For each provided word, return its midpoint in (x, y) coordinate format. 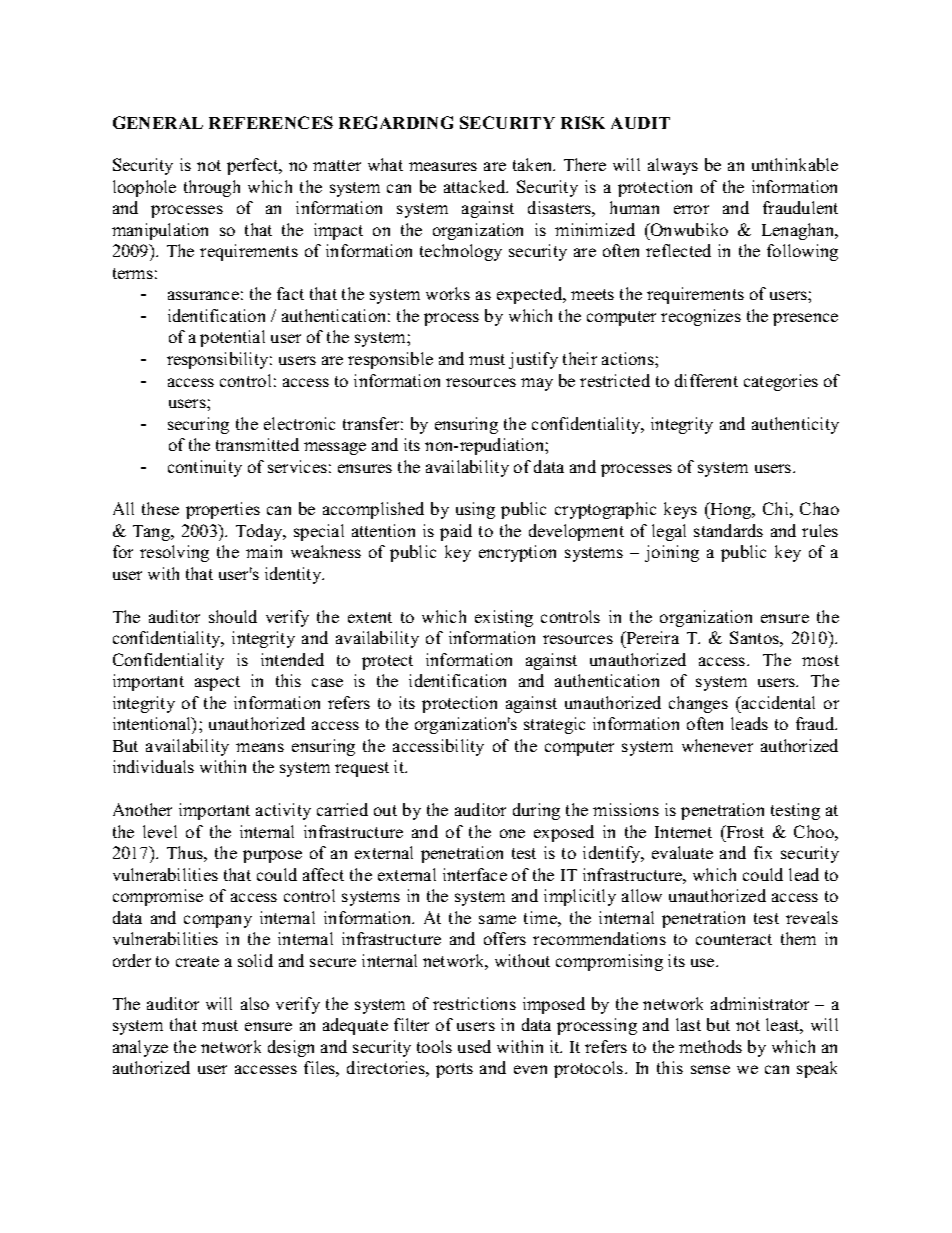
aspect (217, 683)
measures (443, 166)
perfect (254, 166)
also (255, 1003)
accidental (777, 702)
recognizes (701, 317)
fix (763, 852)
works (448, 293)
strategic (554, 725)
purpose (272, 856)
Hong (731, 510)
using (475, 510)
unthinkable (795, 164)
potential (232, 338)
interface (475, 874)
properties (223, 510)
